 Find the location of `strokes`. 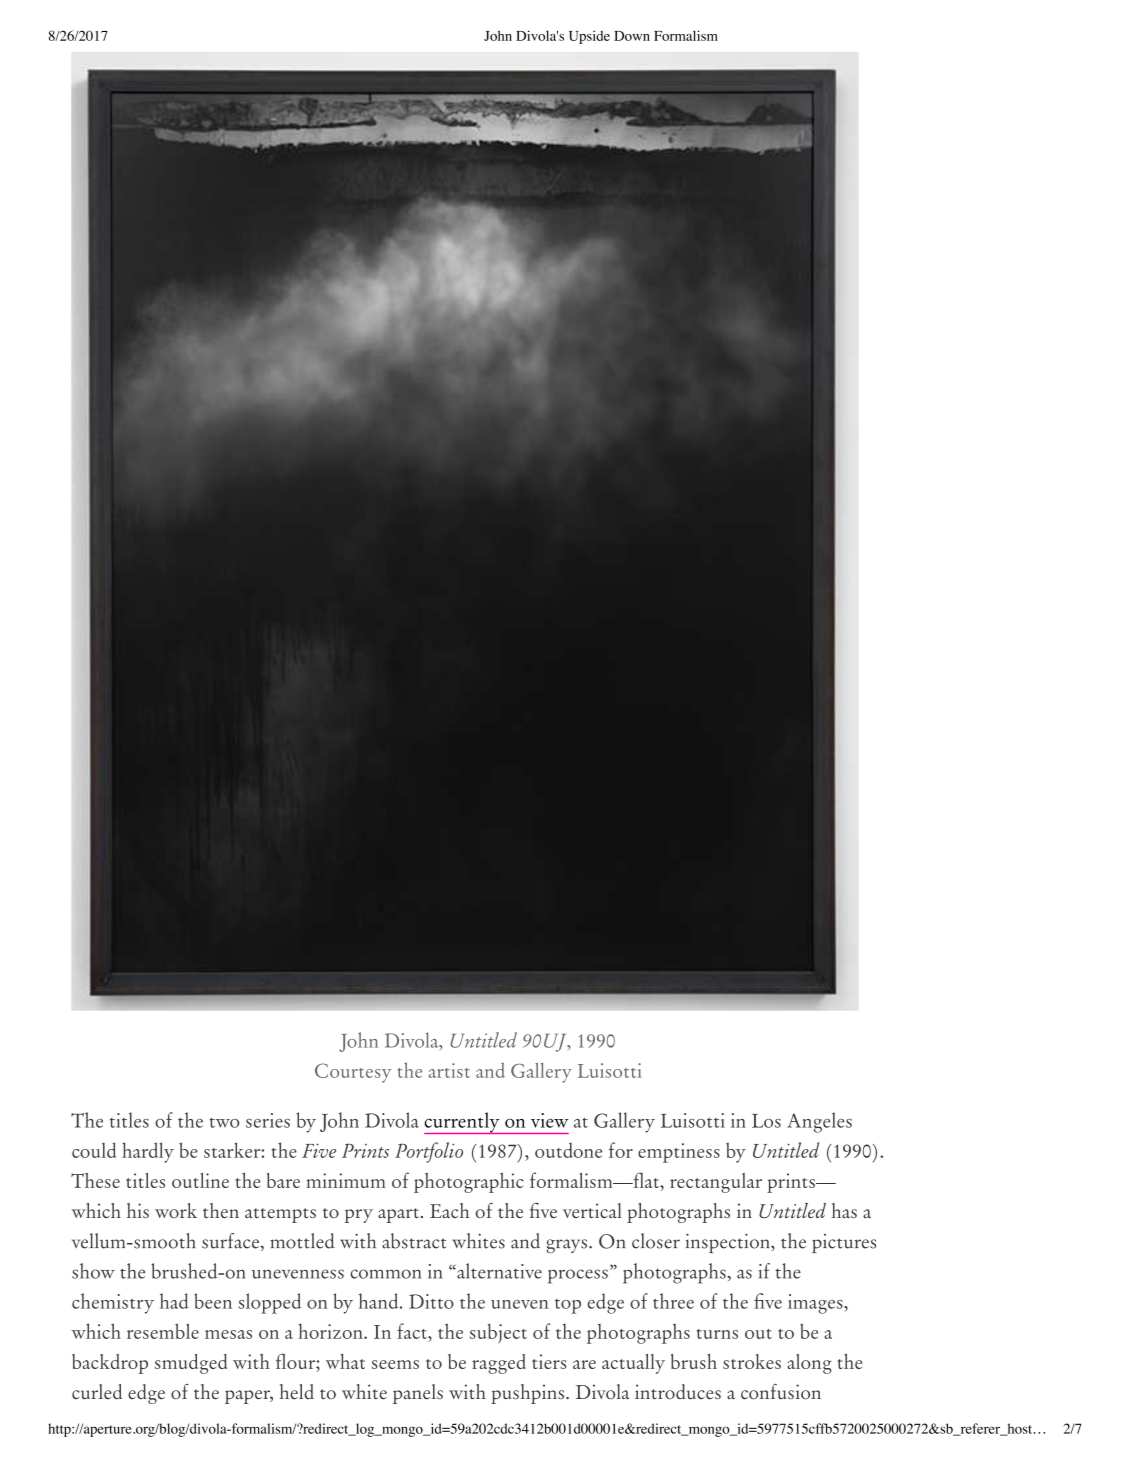

strokes is located at coordinates (752, 1361).
